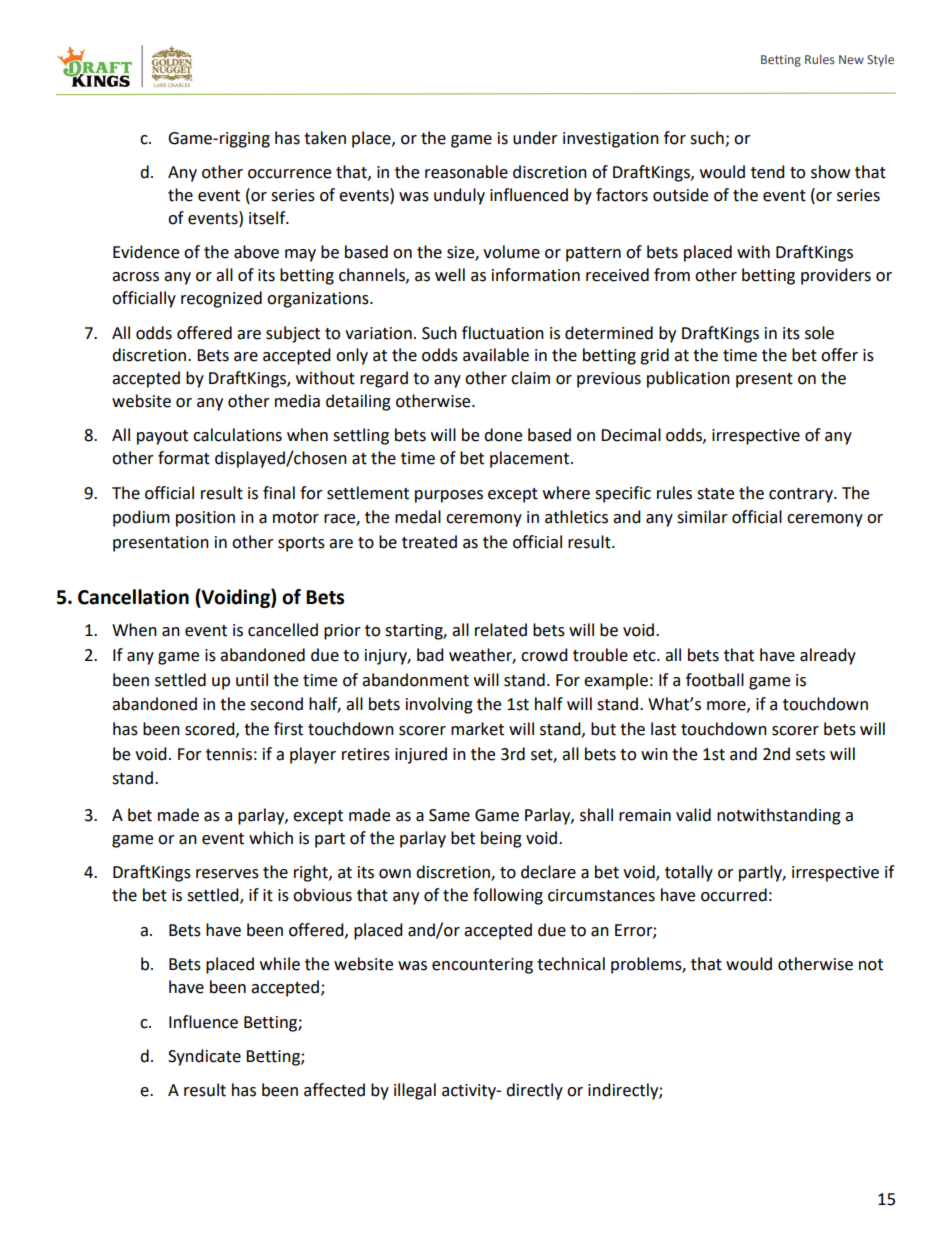 Image resolution: width=952 pixels, height=1233 pixels. Describe the element at coordinates (851, 59) in the document. I see `New` at that location.
